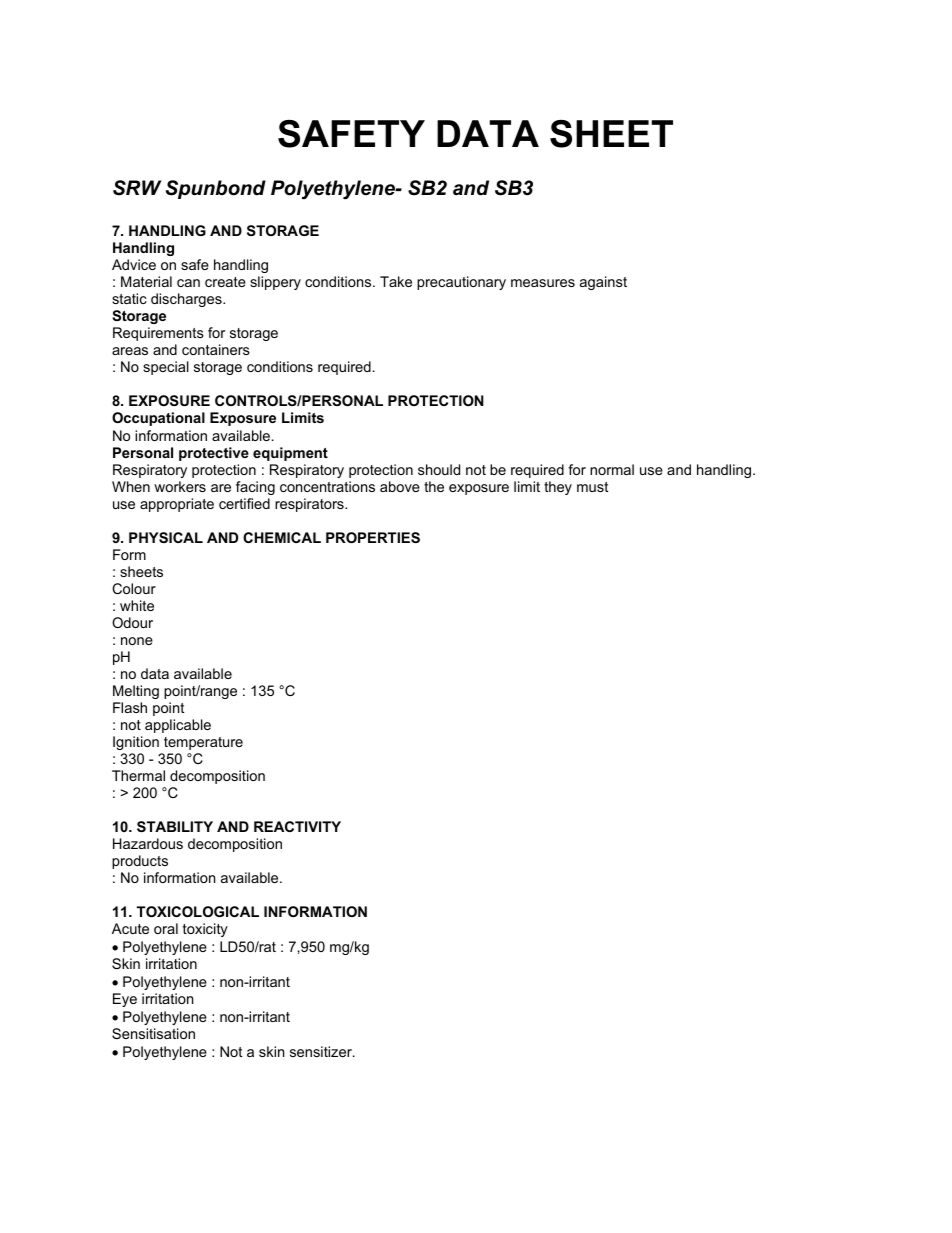 This page has width=952, height=1233. Describe the element at coordinates (558, 488) in the page. I see `they` at that location.
